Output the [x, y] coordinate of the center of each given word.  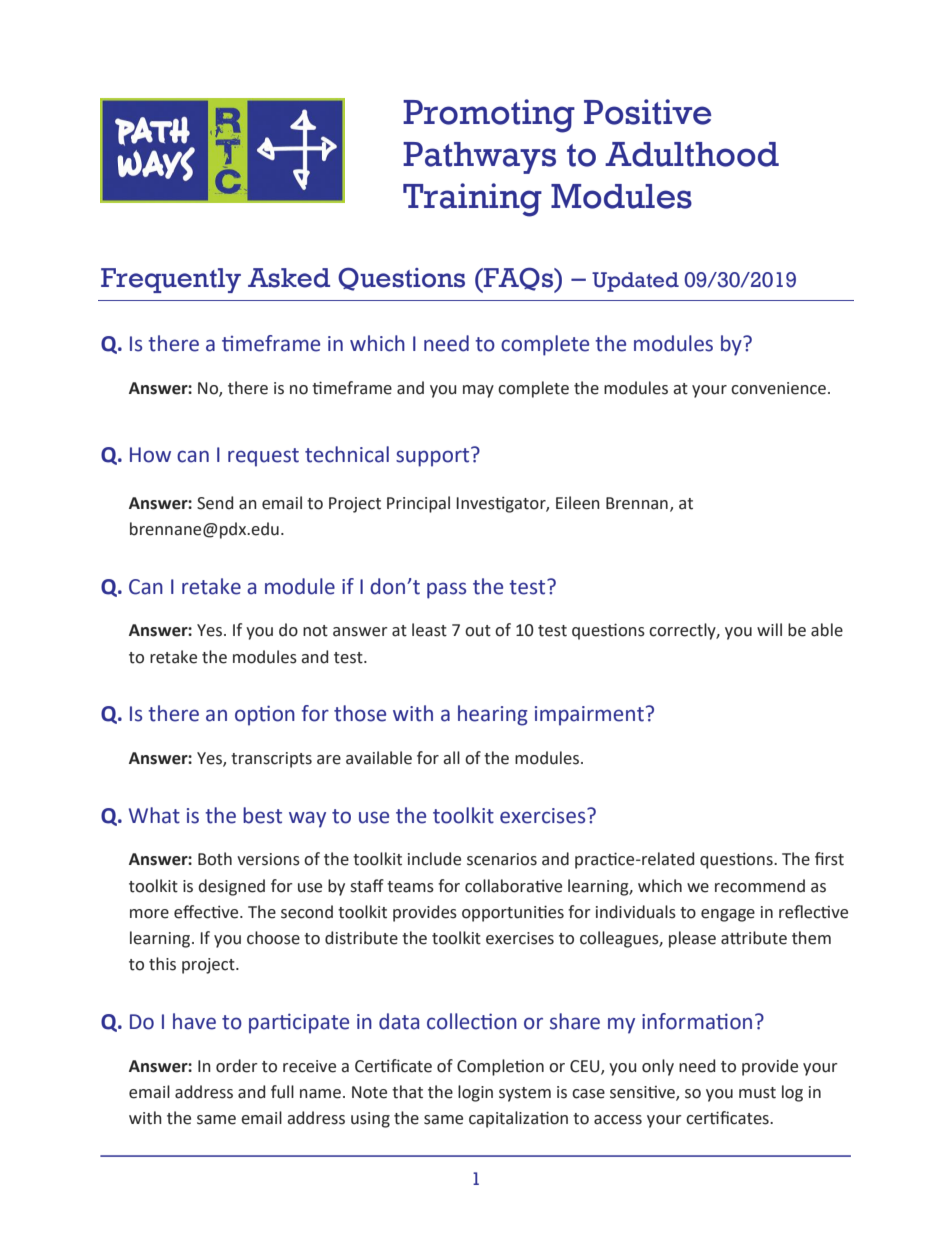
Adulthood [692, 154]
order [237, 1066]
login [475, 1093]
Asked [289, 278]
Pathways [479, 158]
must [757, 1093]
